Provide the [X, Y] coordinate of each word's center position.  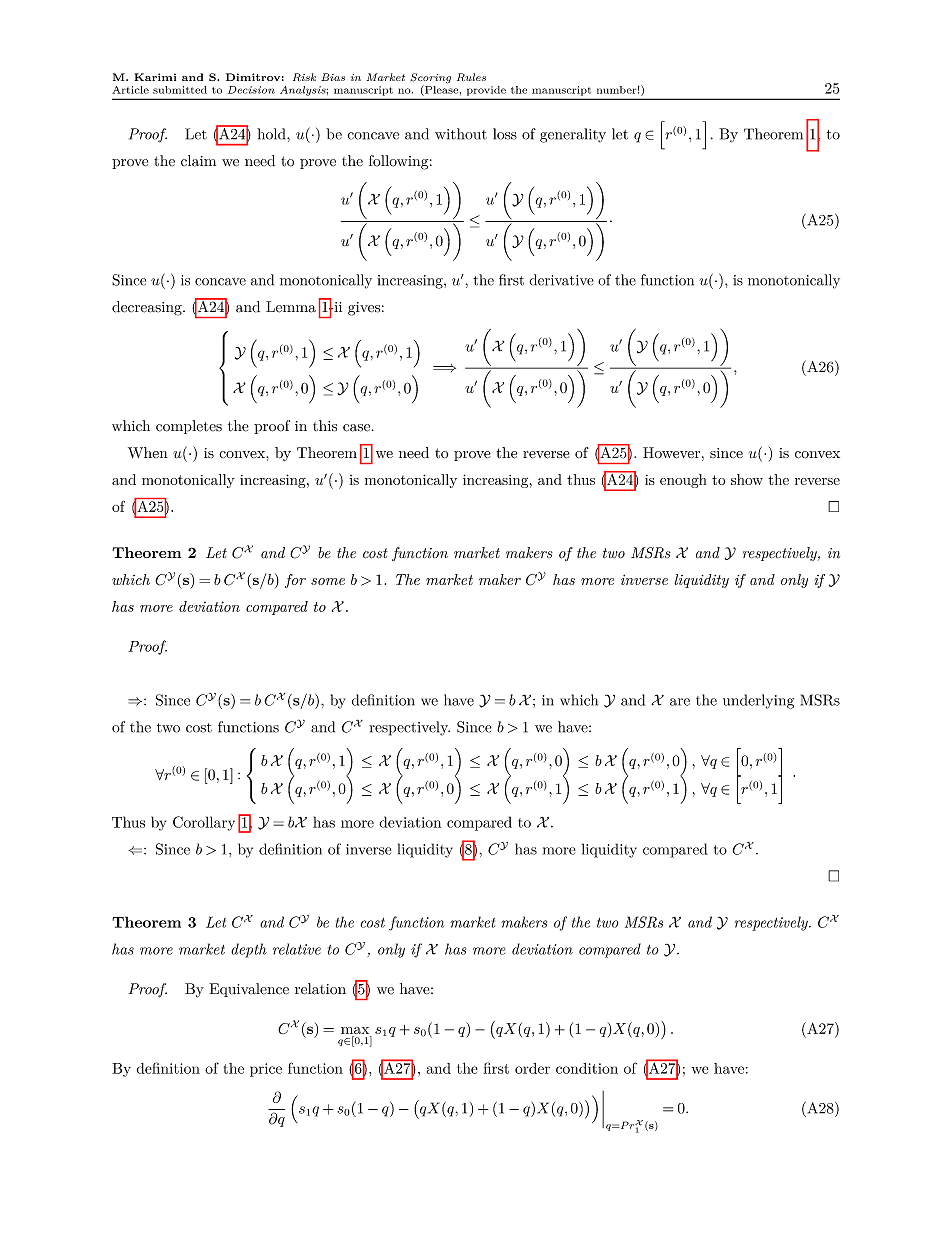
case [356, 428]
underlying [758, 701]
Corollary [204, 823]
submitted [180, 90]
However [671, 453]
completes [189, 427]
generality [573, 135]
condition [587, 1068]
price [266, 1070]
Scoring [430, 79]
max [355, 1030]
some [328, 581]
